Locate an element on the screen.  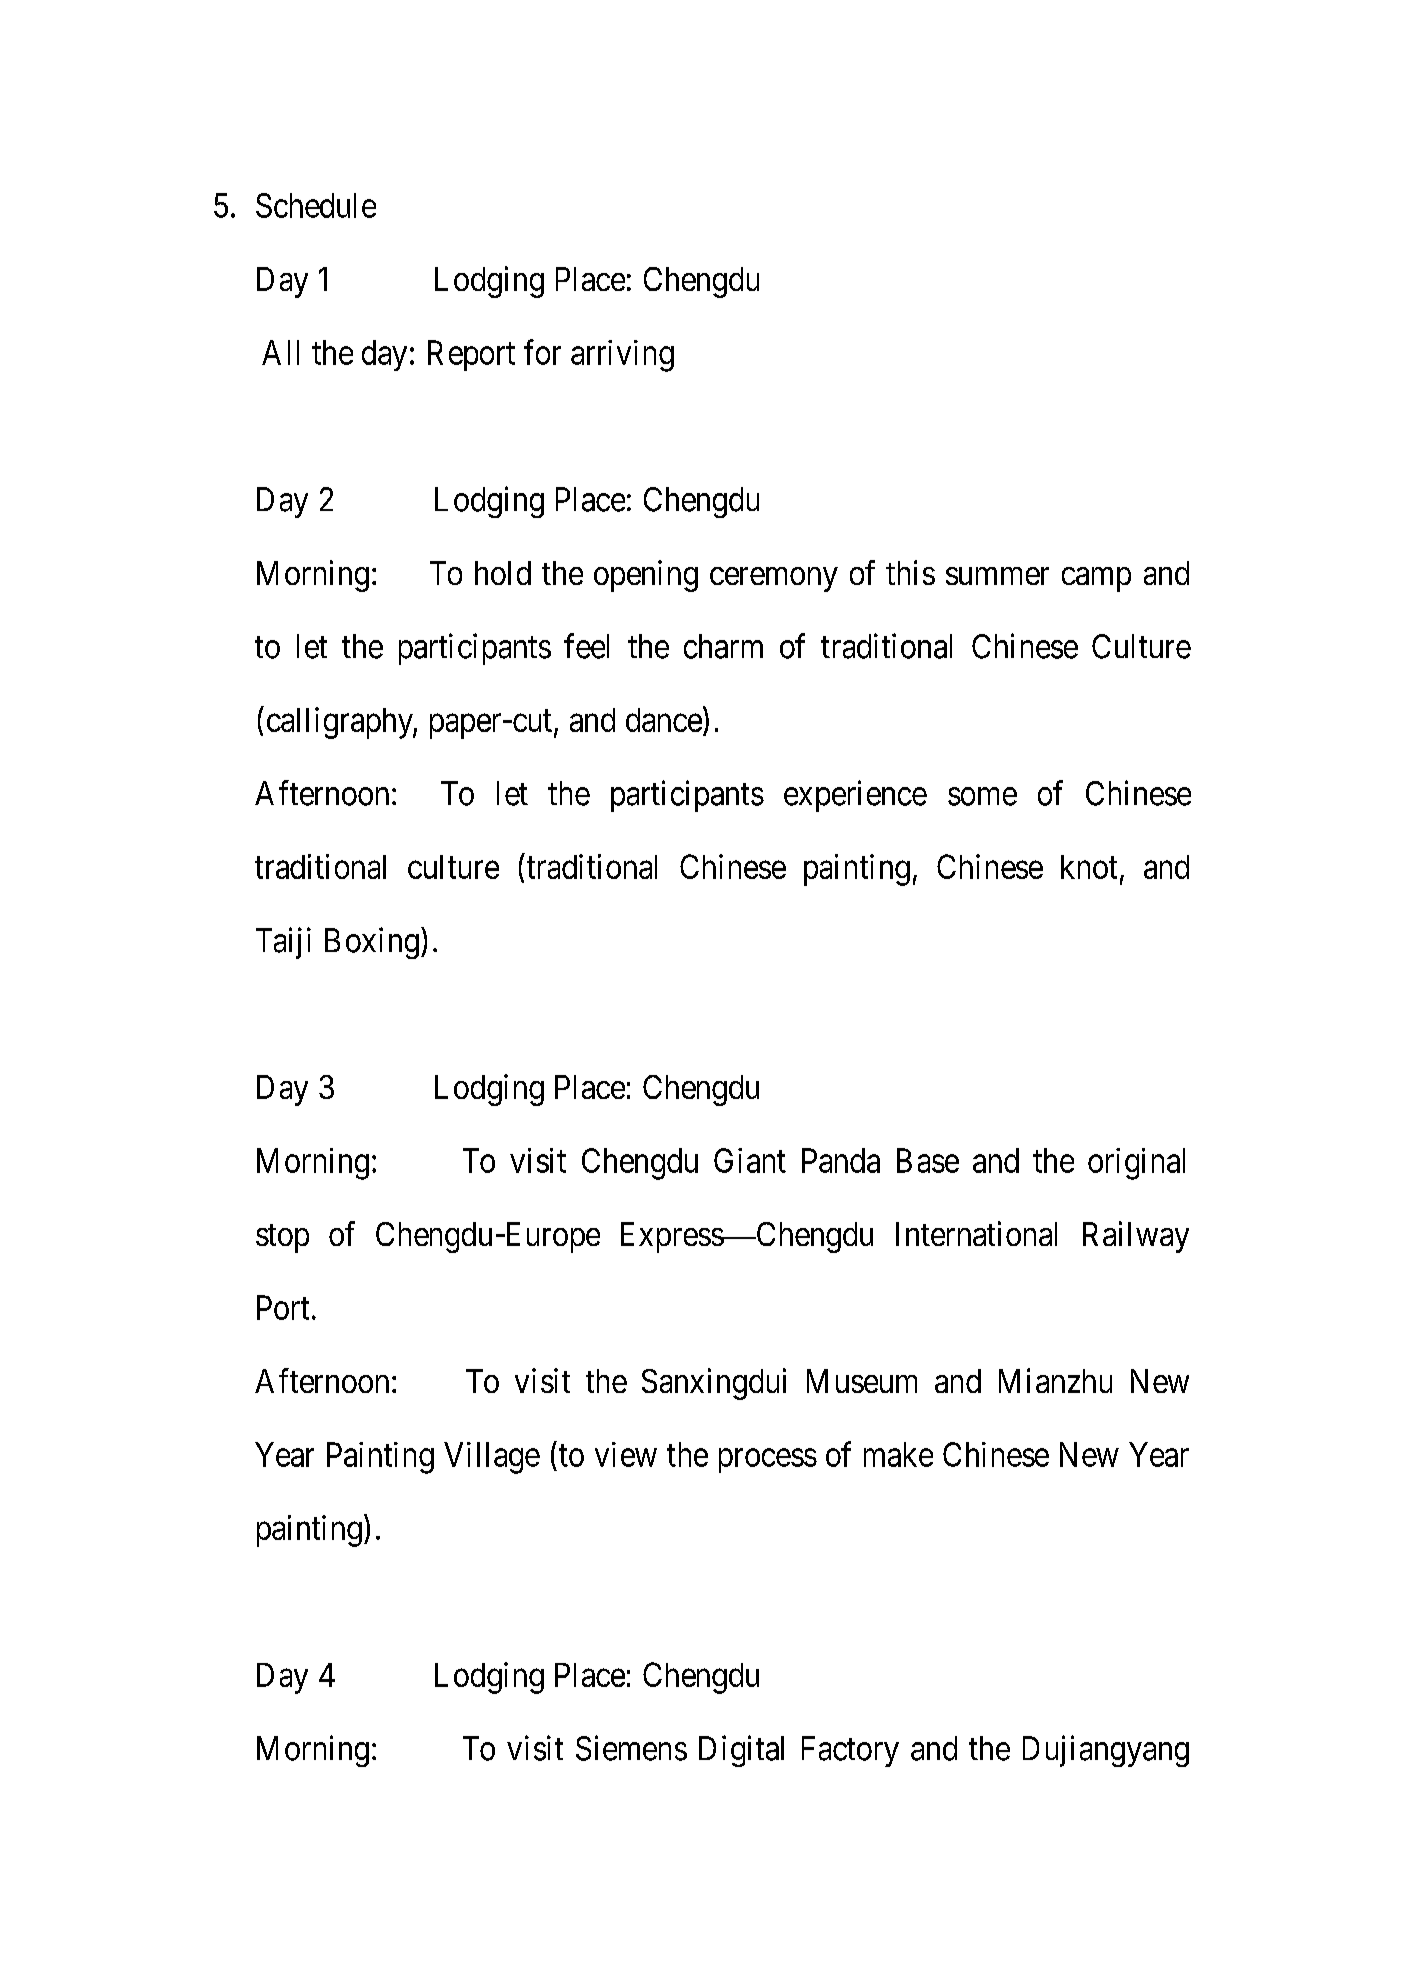
summer is located at coordinates (997, 576).
